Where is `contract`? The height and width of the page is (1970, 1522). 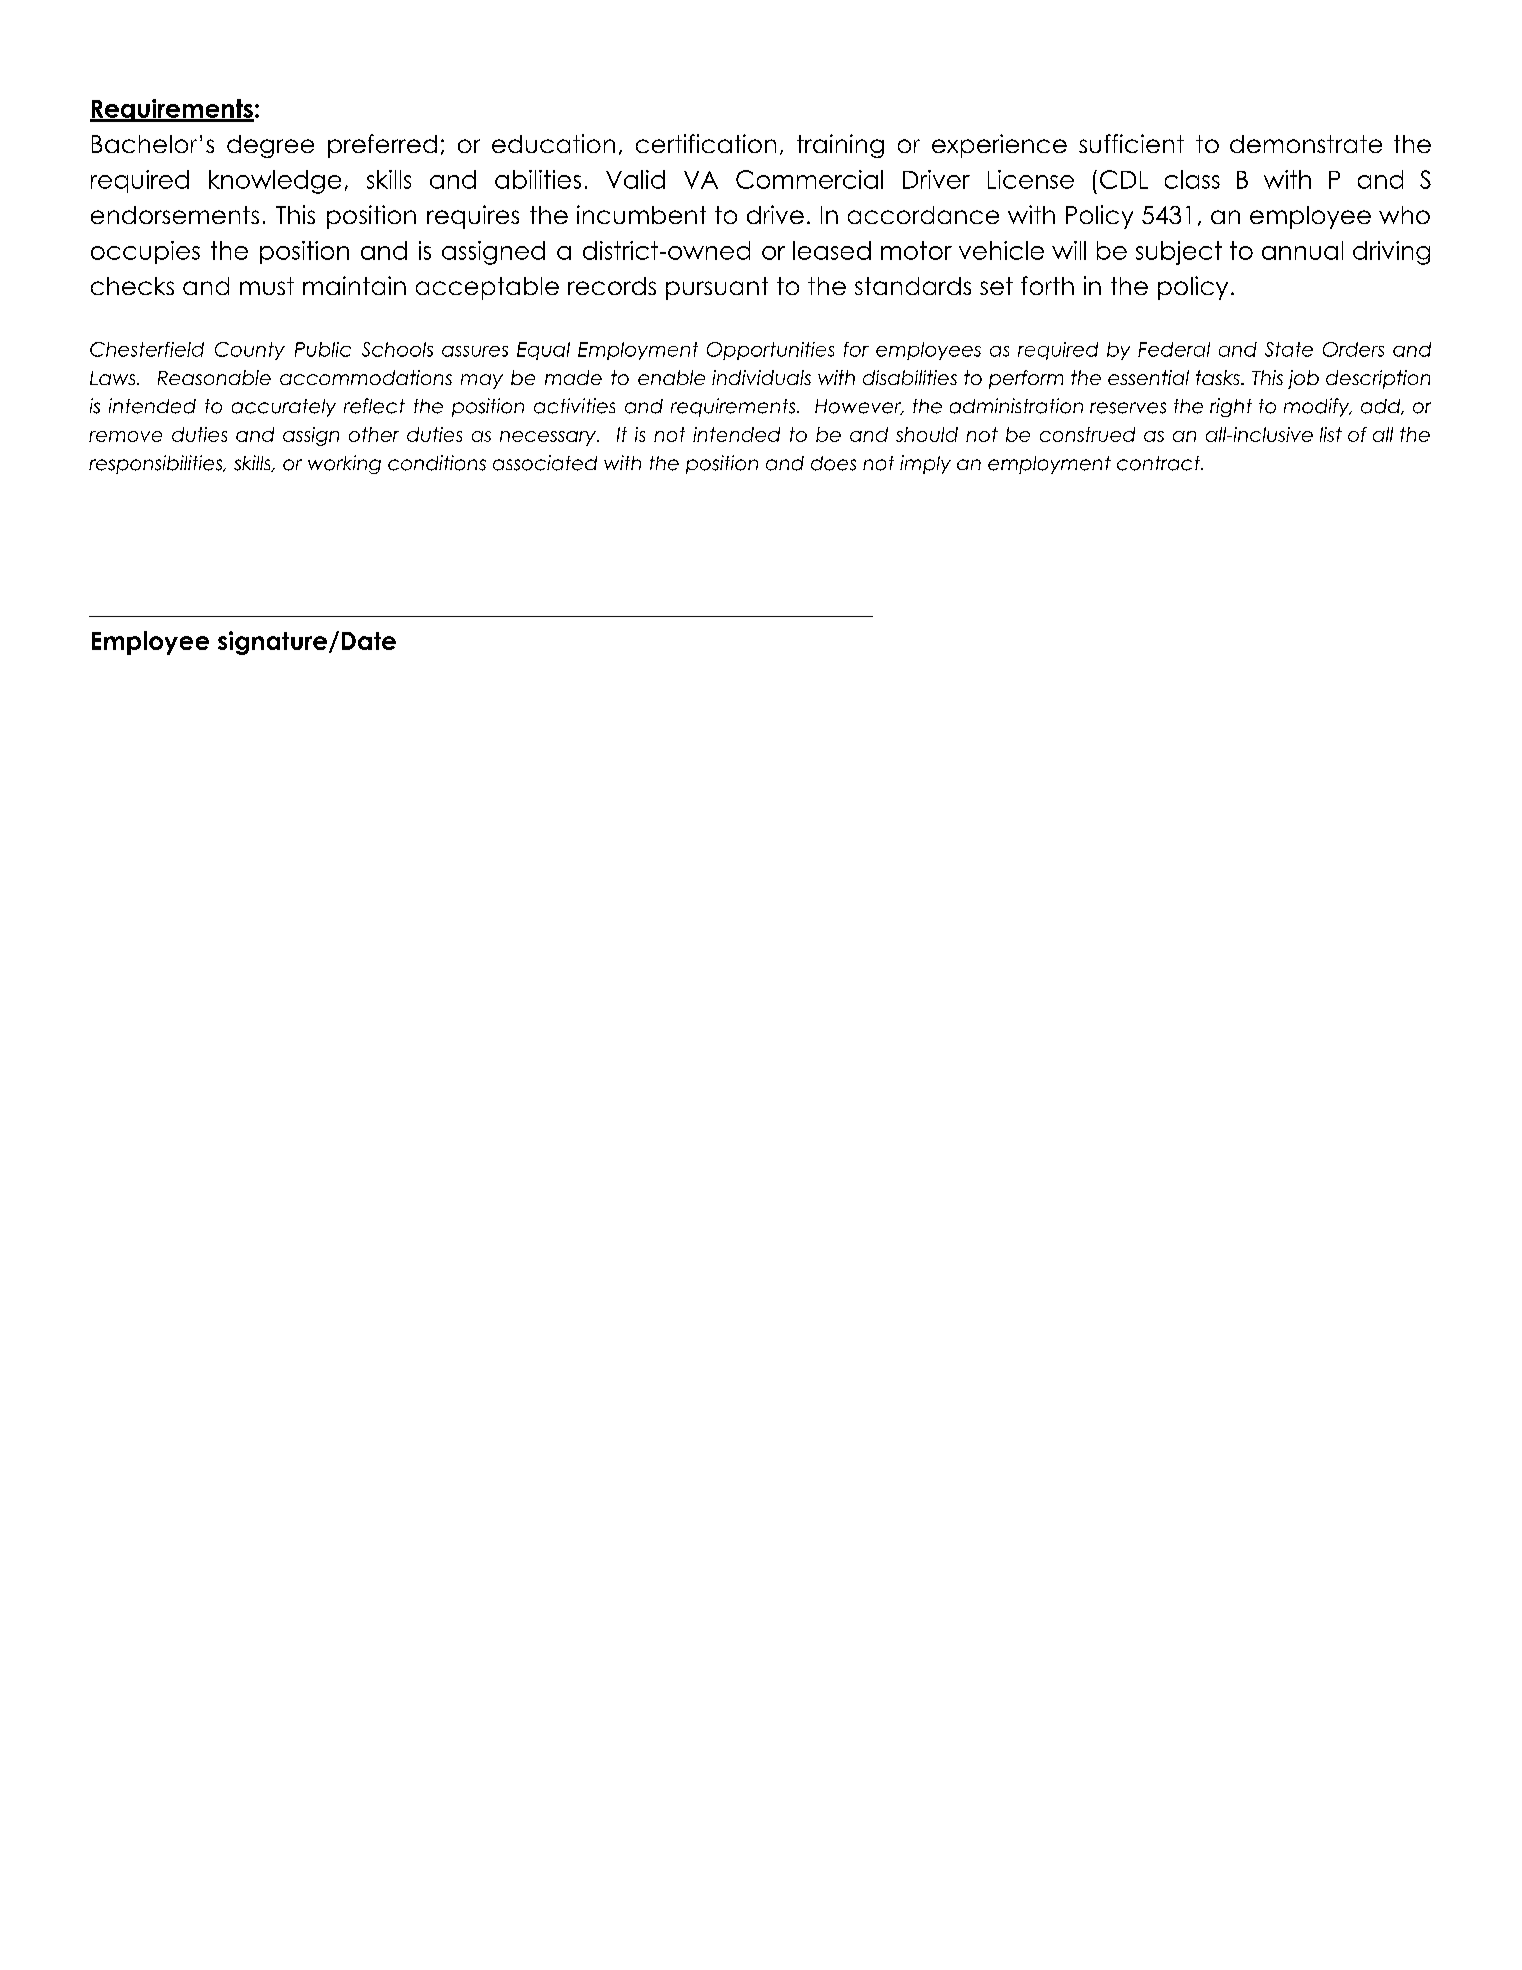
contract is located at coordinates (1160, 463).
